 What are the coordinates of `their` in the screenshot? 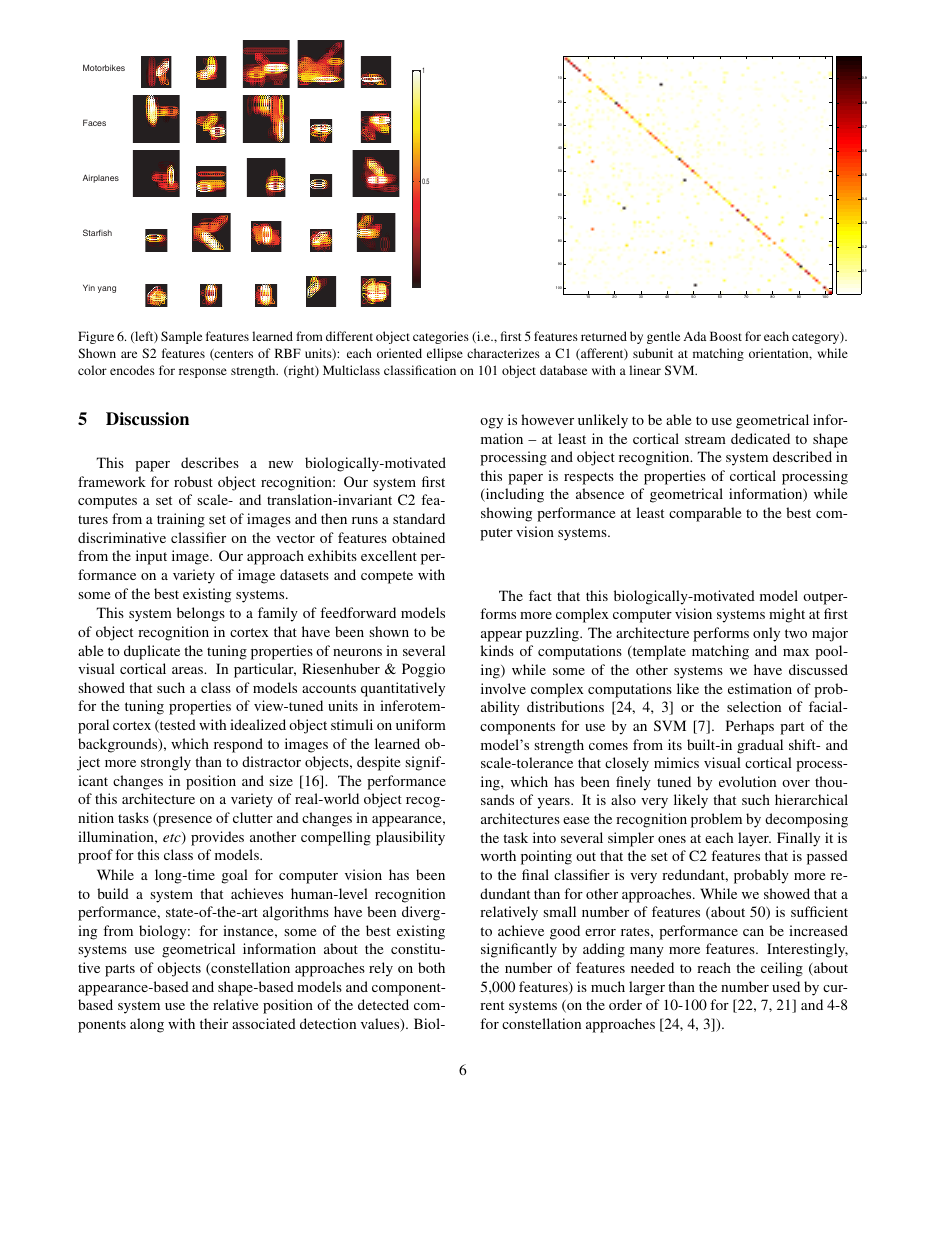 It's located at (214, 1023).
